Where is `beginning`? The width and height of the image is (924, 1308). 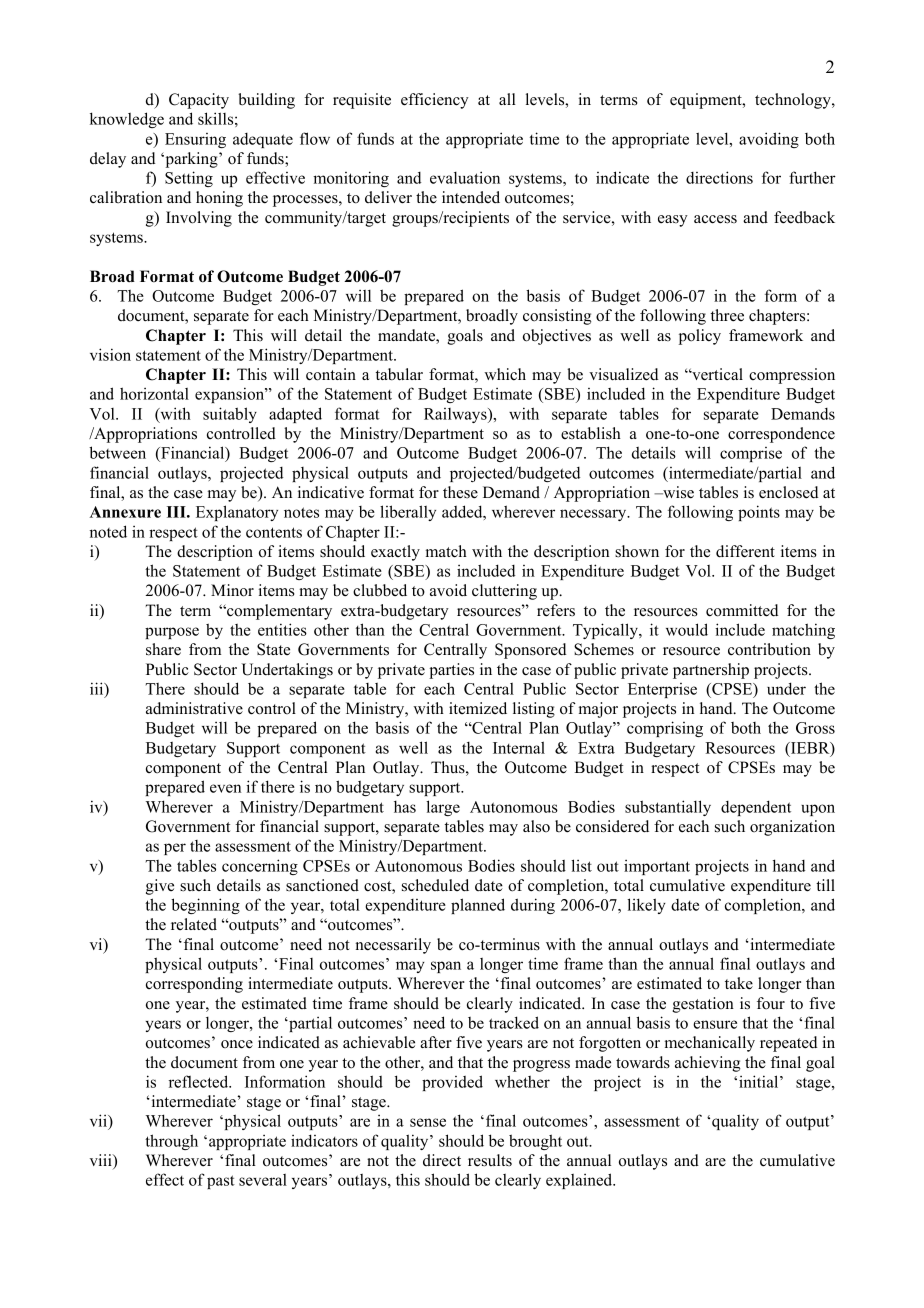
beginning is located at coordinates (205, 906).
